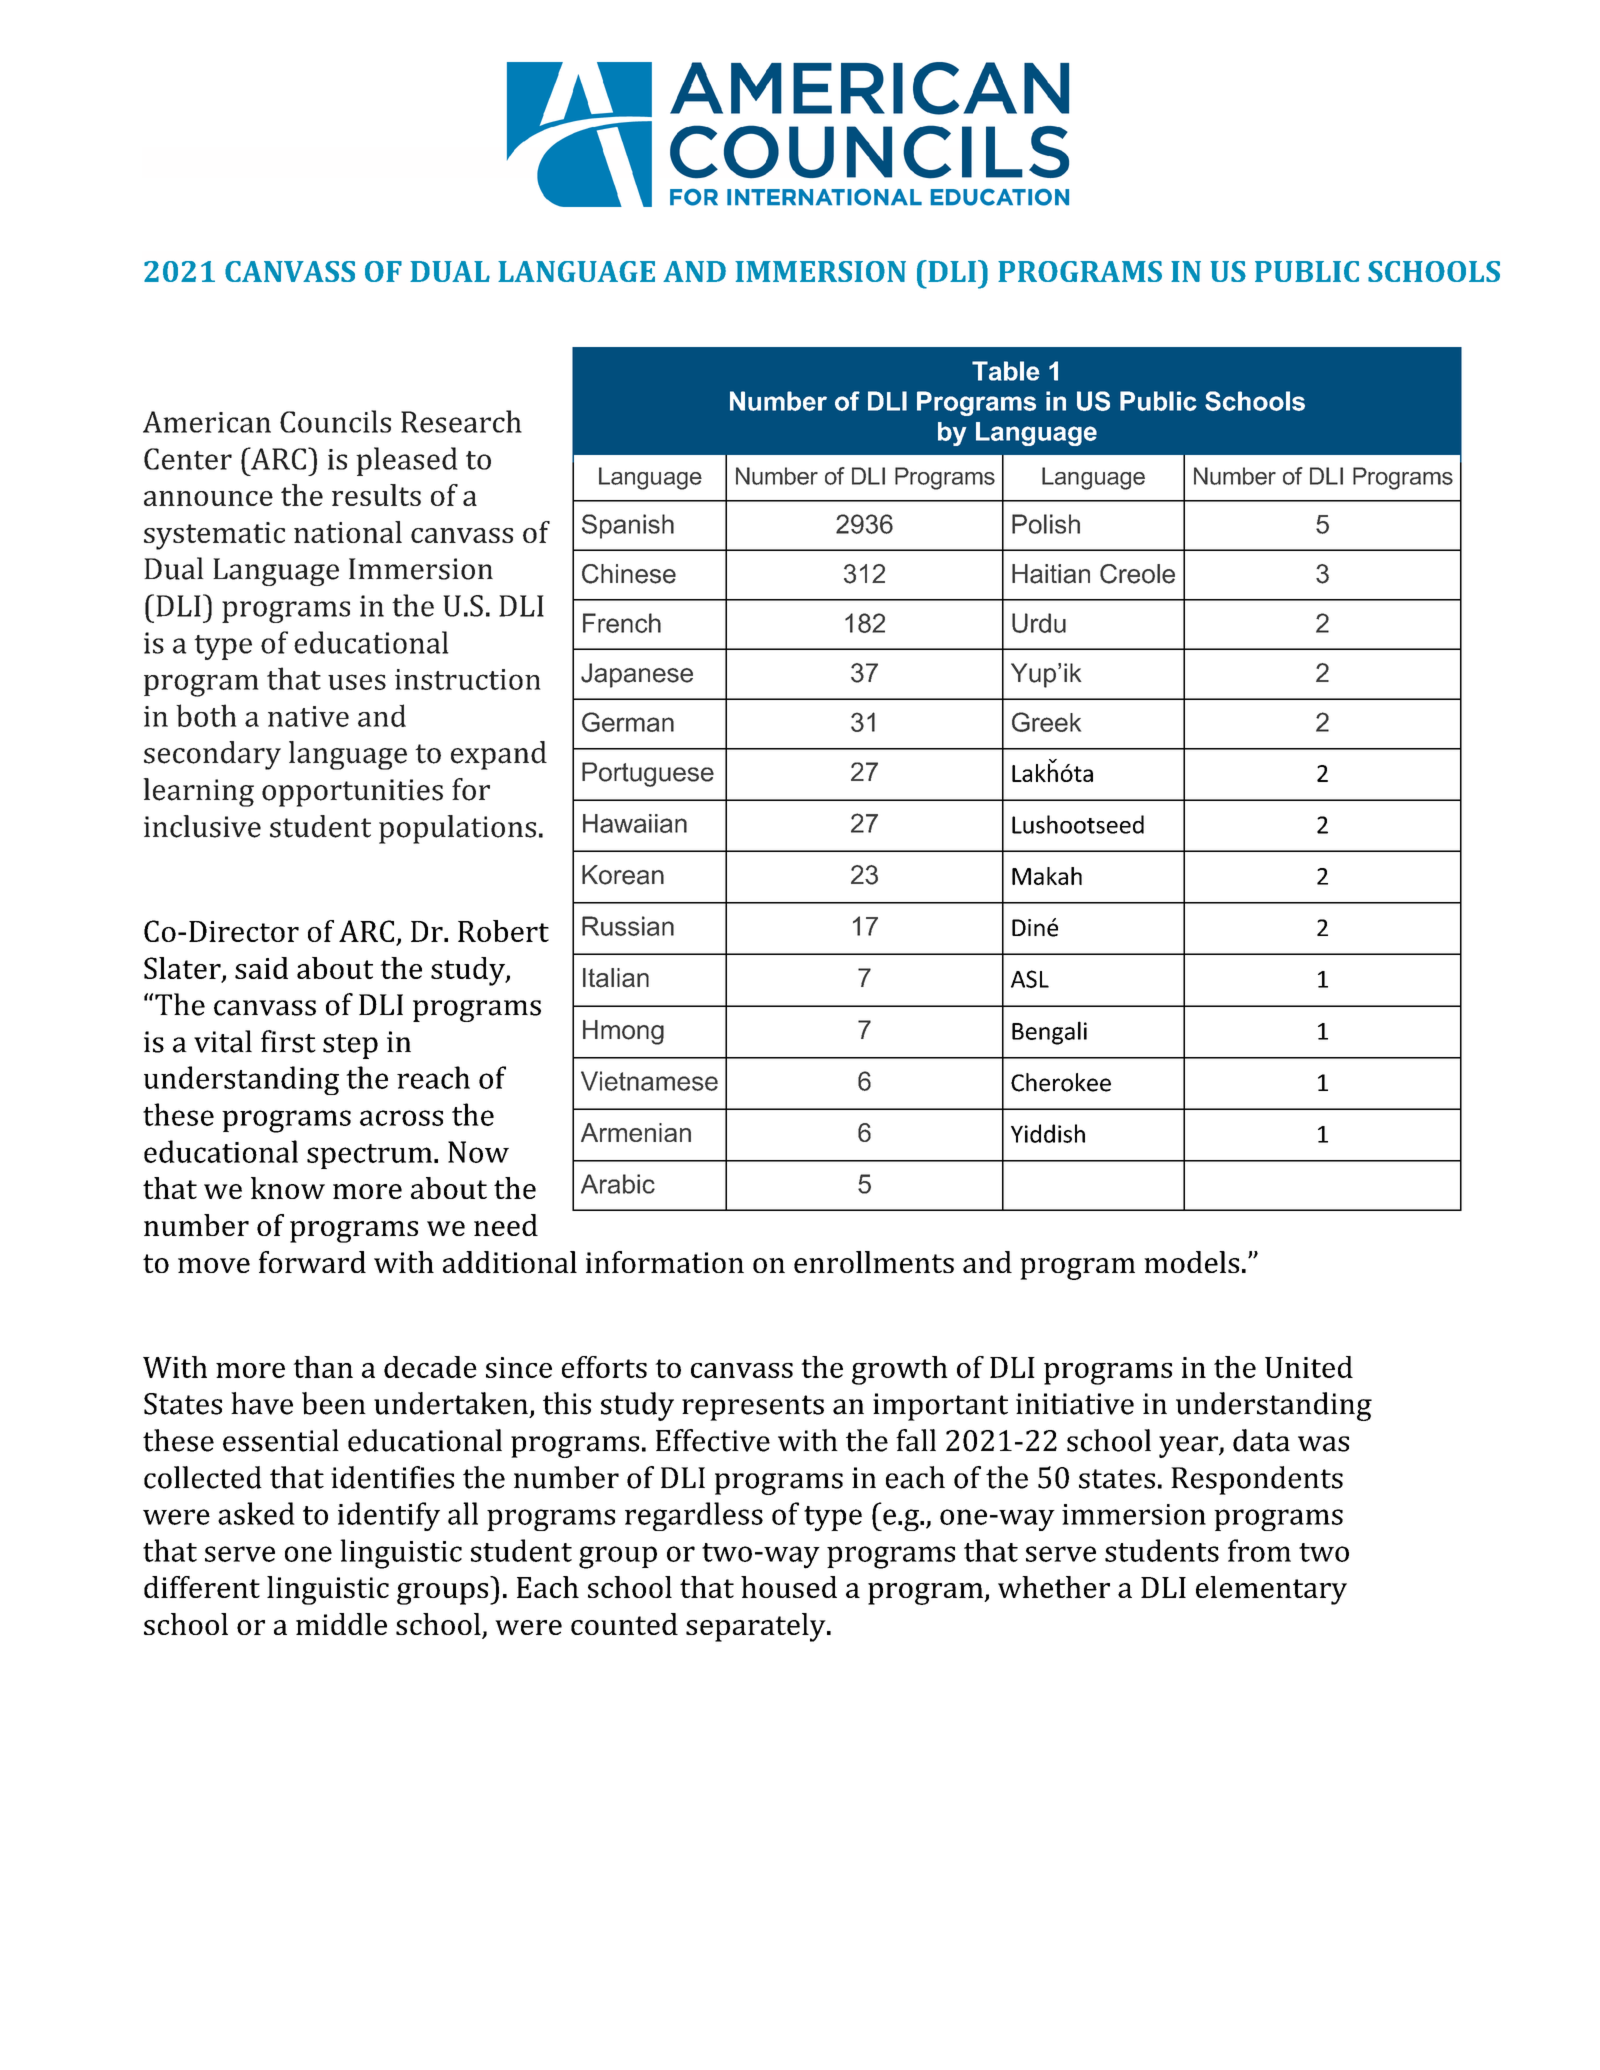 The width and height of the screenshot is (1600, 2070). Describe the element at coordinates (789, 1587) in the screenshot. I see `housed` at that location.
